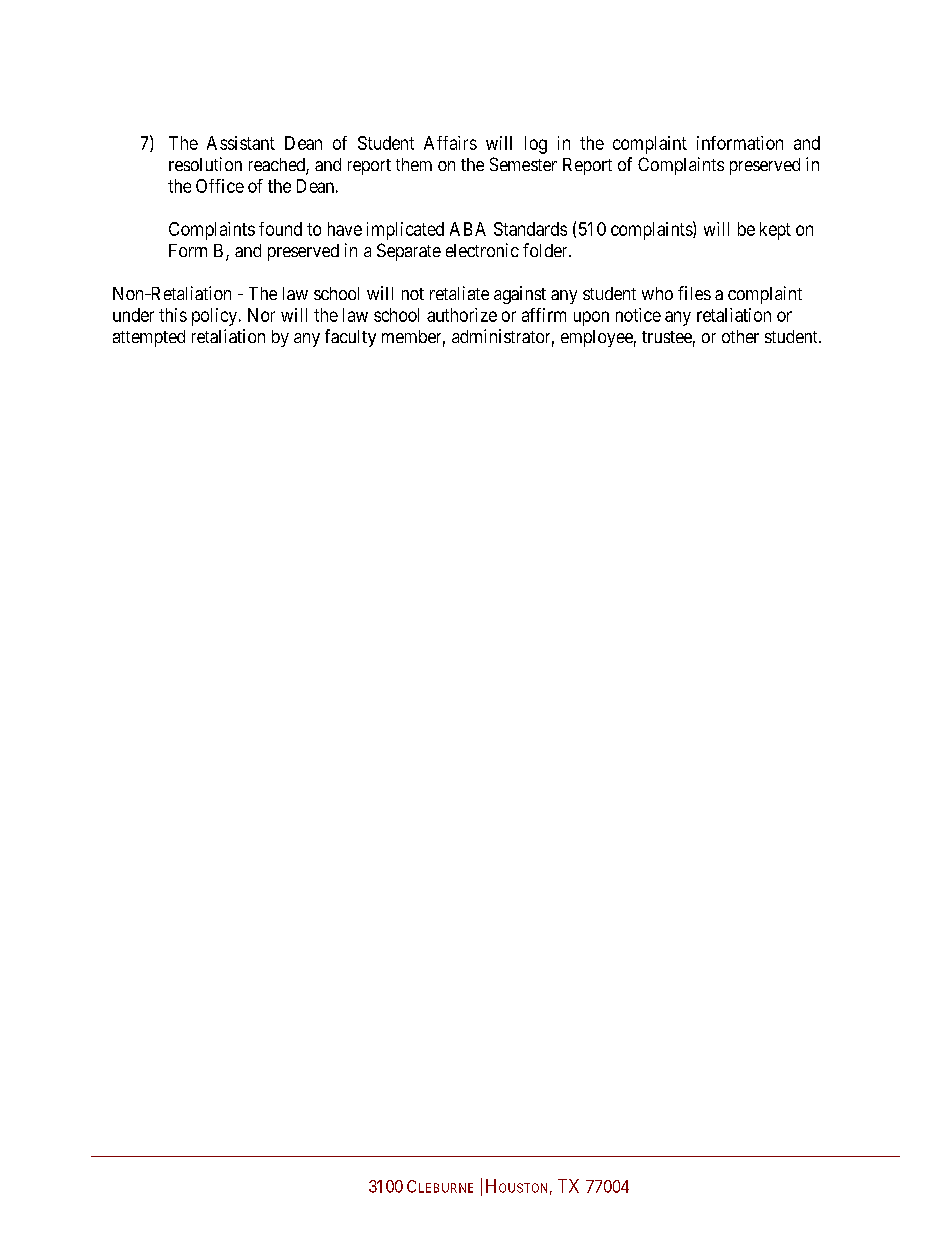 The image size is (952, 1233). Describe the element at coordinates (241, 143) in the image. I see `Assistant` at that location.
